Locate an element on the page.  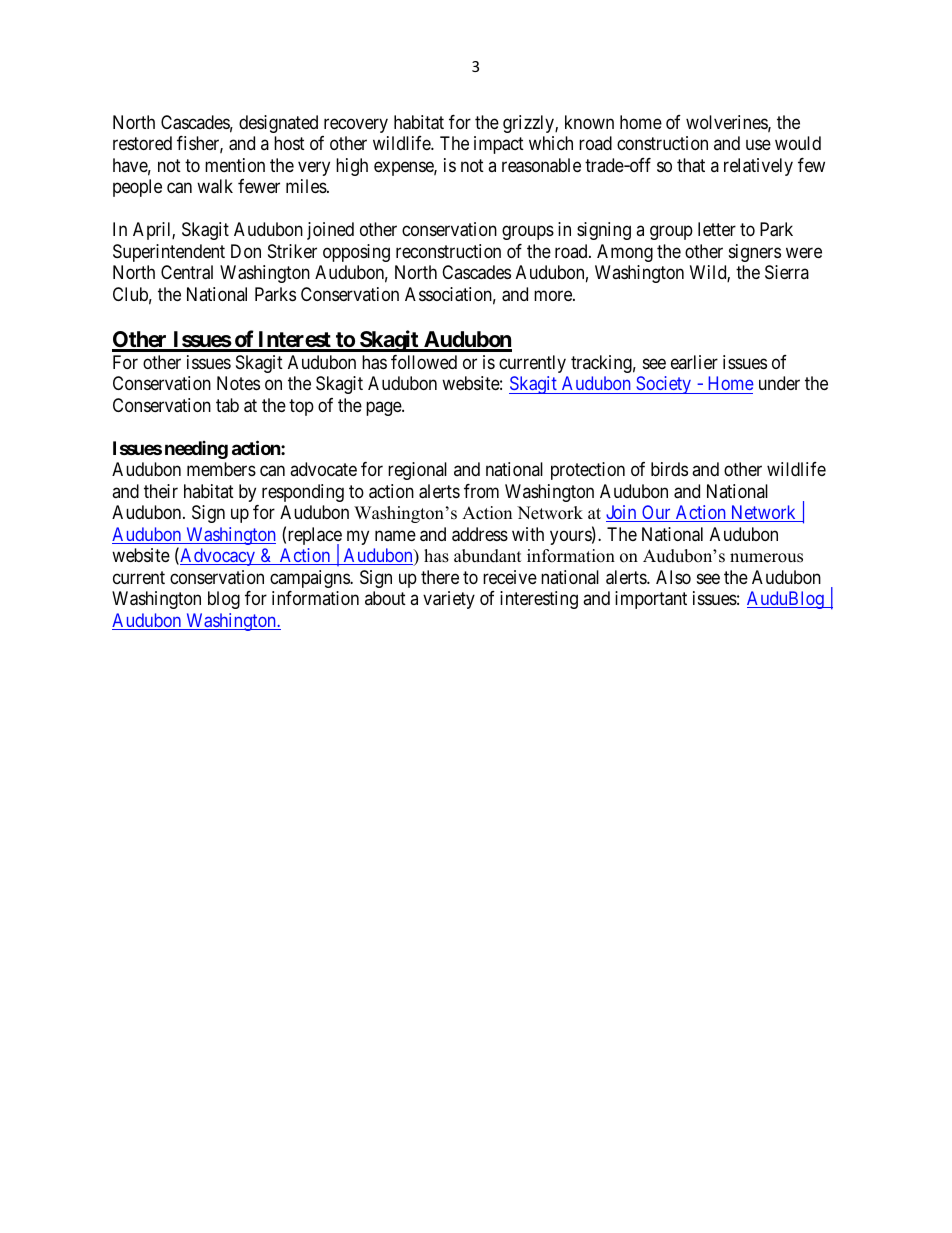
from is located at coordinates (481, 491).
